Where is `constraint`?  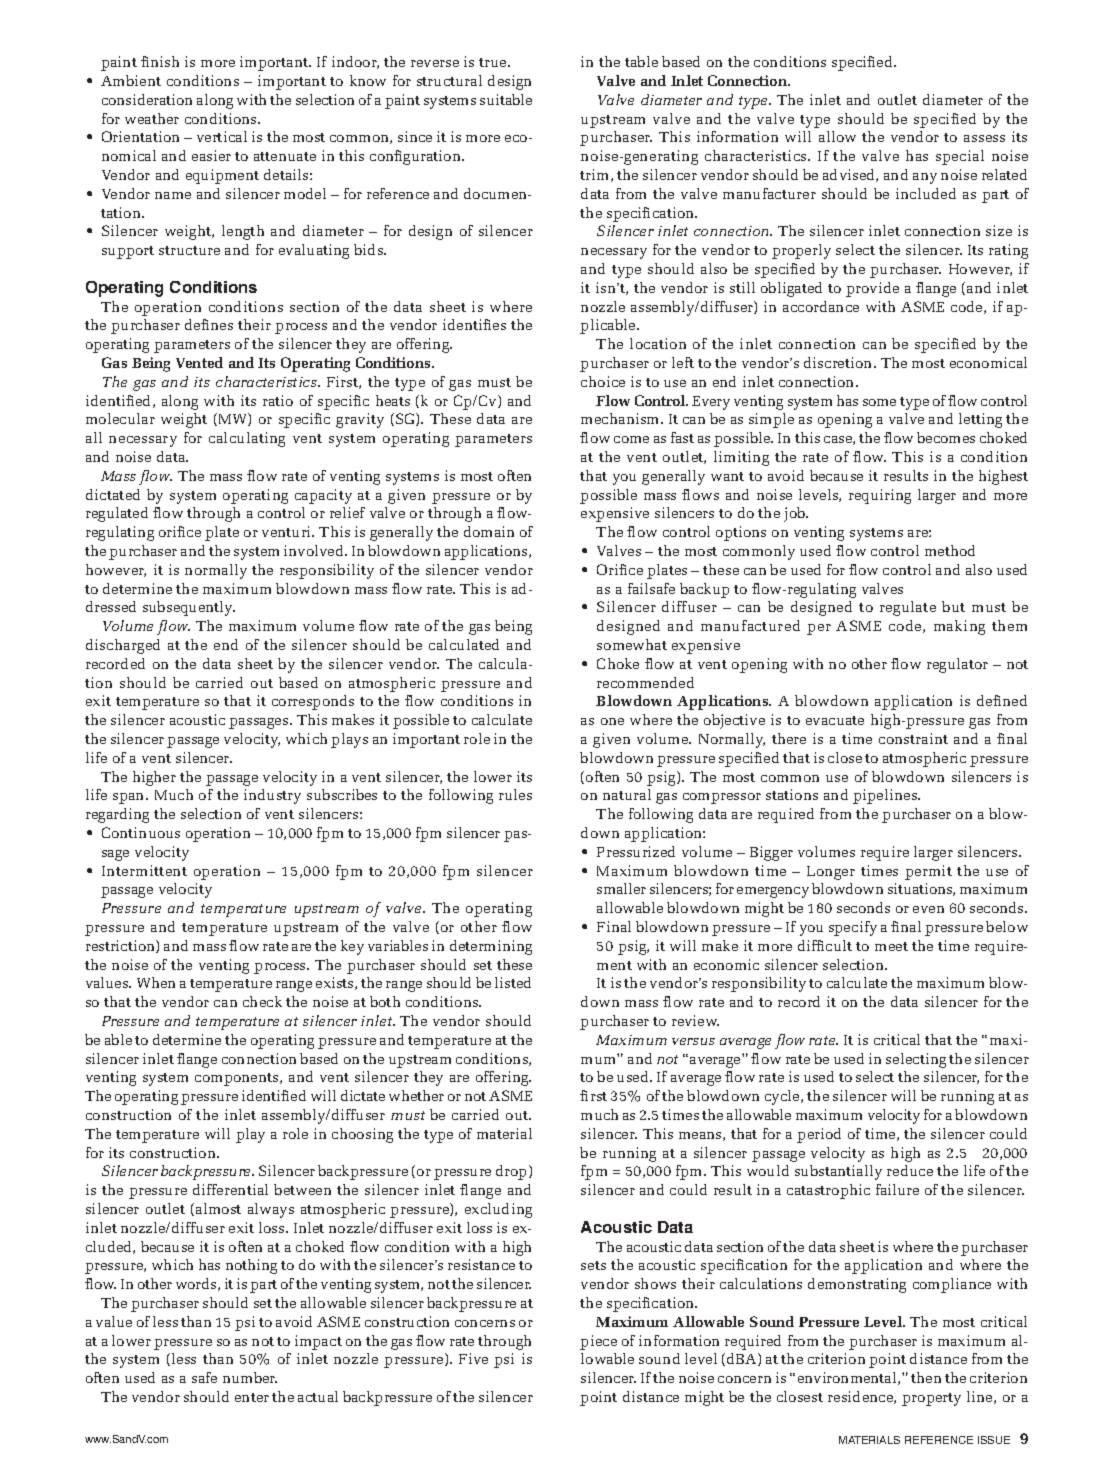
constraint is located at coordinates (913, 738).
